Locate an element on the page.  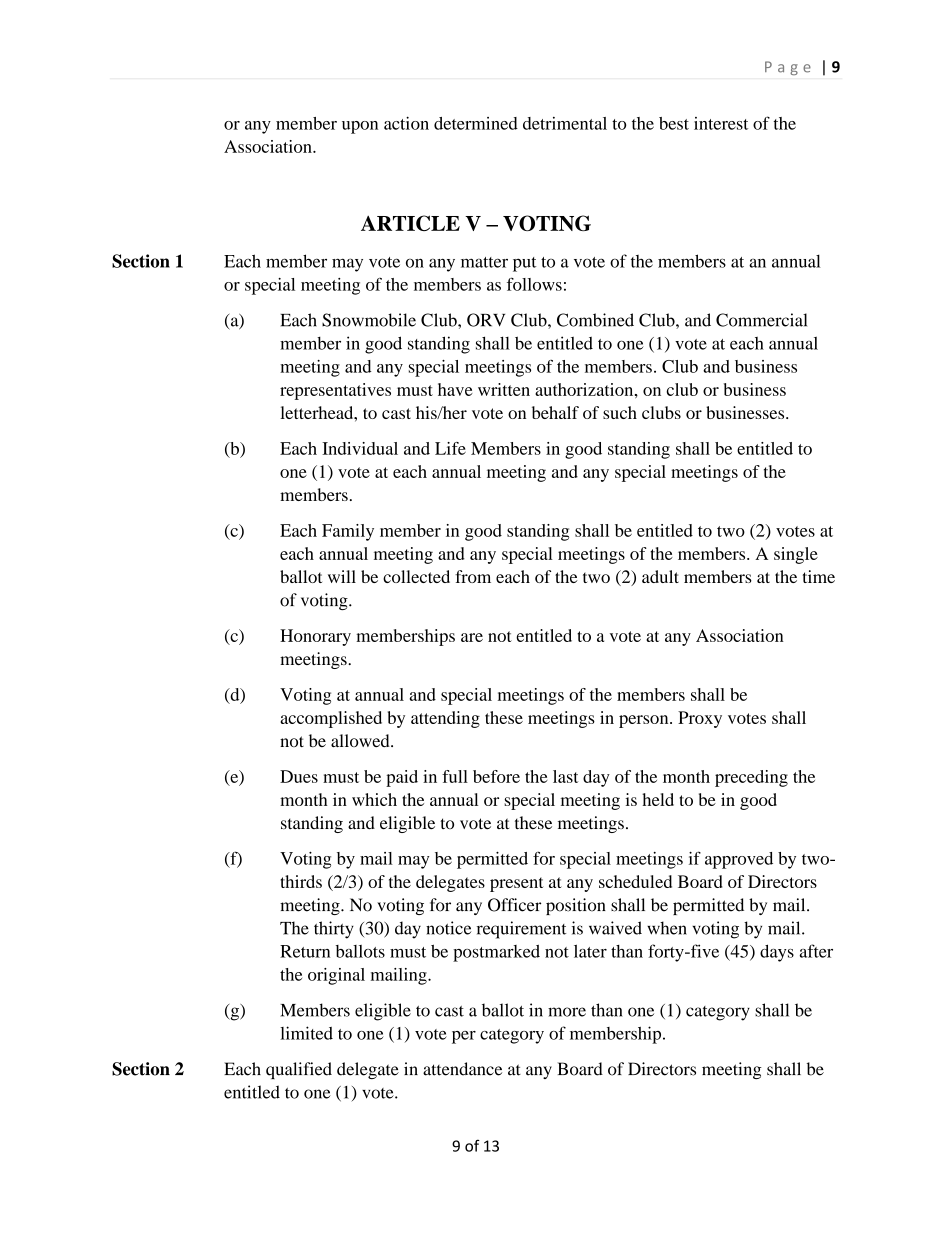
days is located at coordinates (777, 953).
